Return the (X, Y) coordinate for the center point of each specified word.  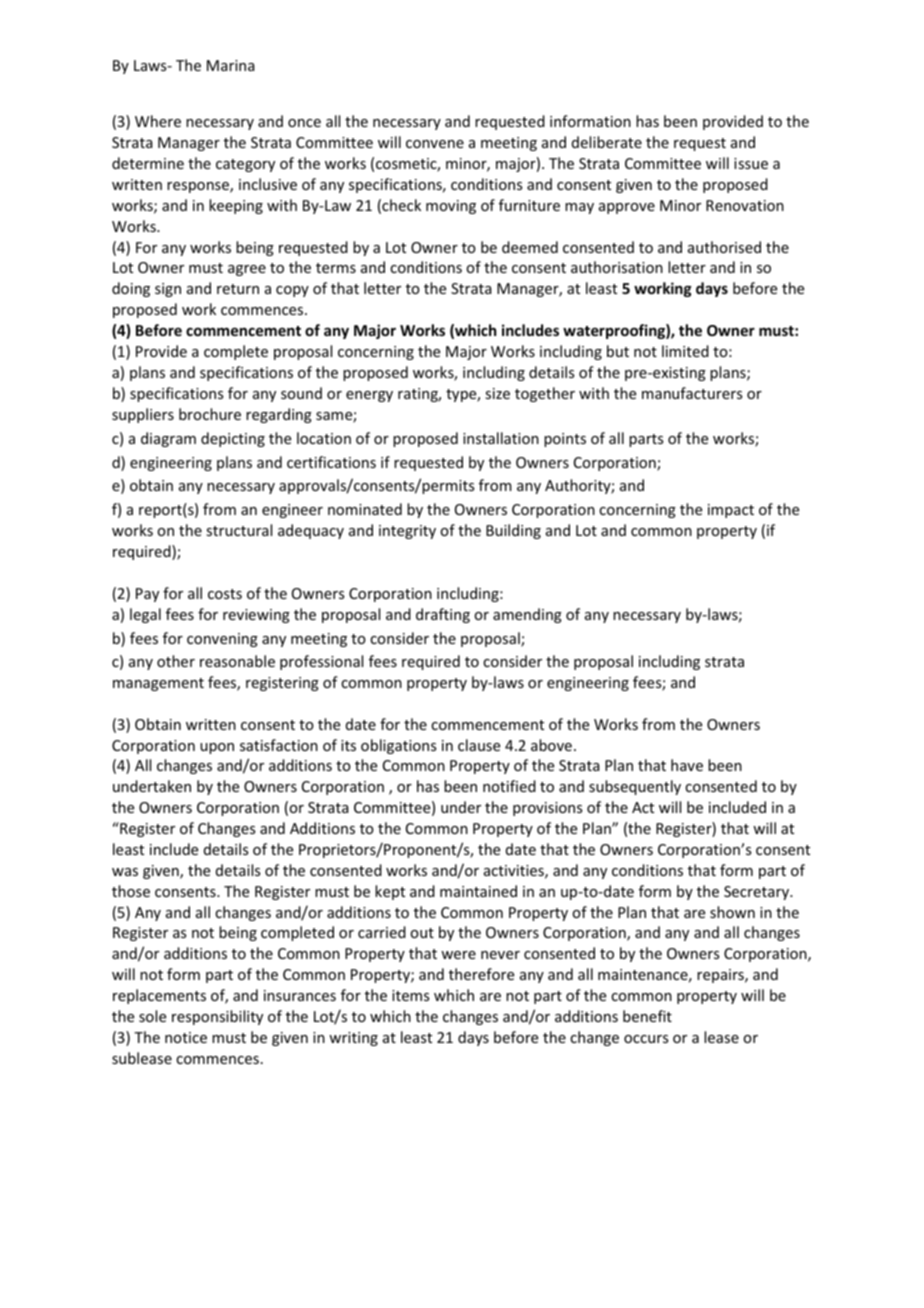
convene (435, 144)
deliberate (607, 142)
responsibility (217, 1017)
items (410, 995)
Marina (231, 65)
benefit (647, 1016)
